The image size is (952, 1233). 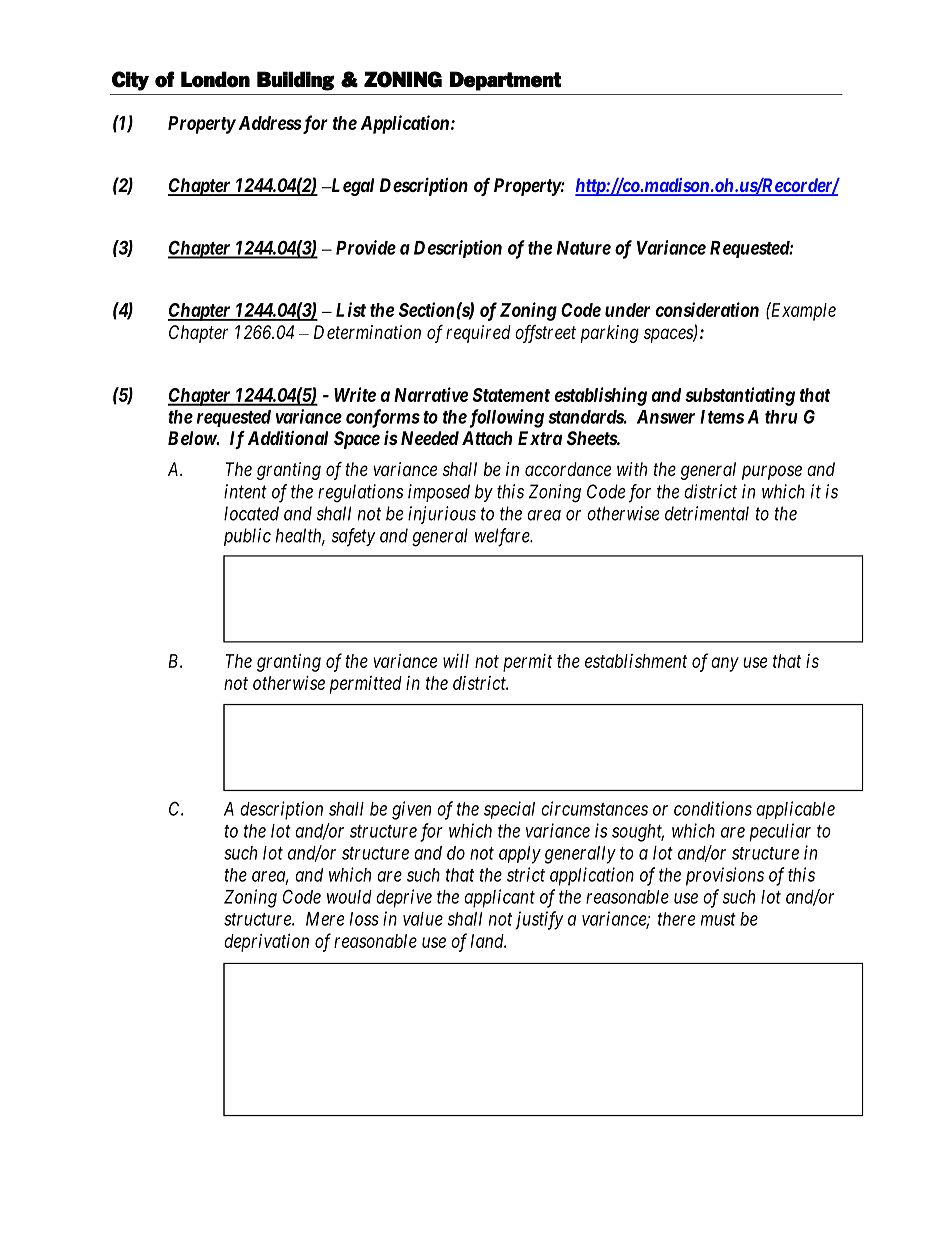 What do you see at coordinates (584, 248) in the image?
I see `Nature` at bounding box center [584, 248].
